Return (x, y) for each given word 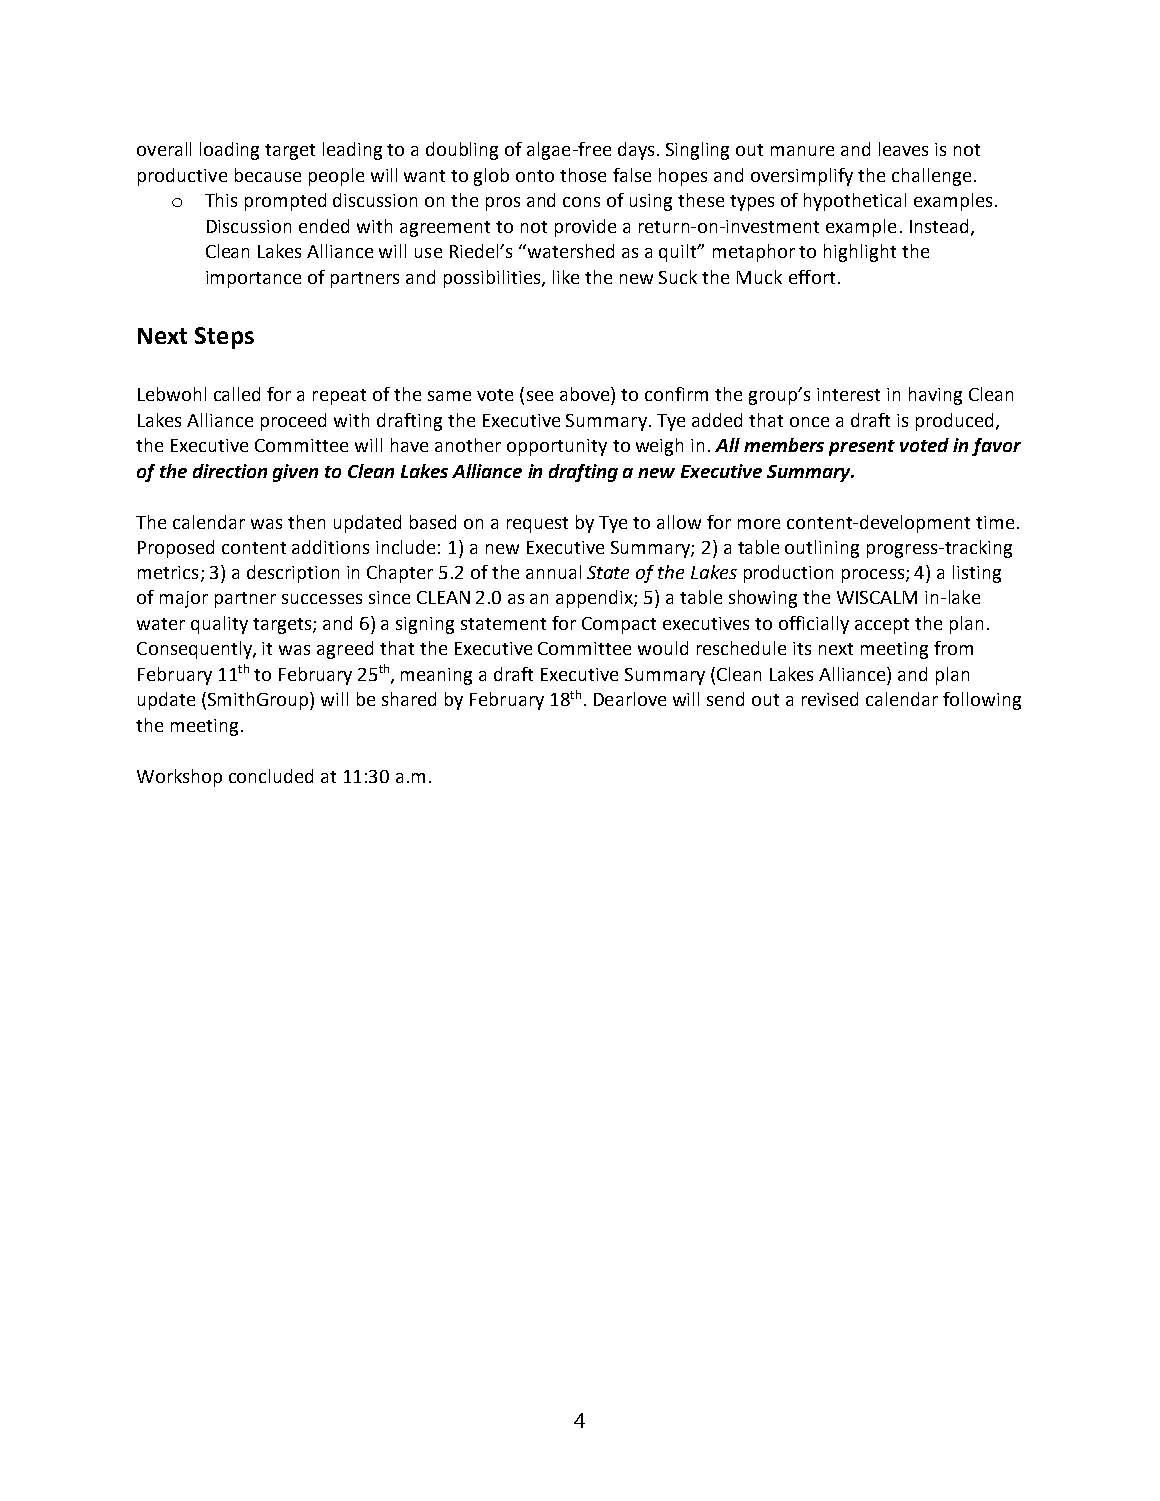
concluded (271, 776)
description (293, 574)
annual (553, 572)
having (935, 396)
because (268, 175)
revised (830, 699)
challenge (931, 177)
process (874, 576)
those (583, 175)
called (237, 394)
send (725, 699)
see (540, 396)
